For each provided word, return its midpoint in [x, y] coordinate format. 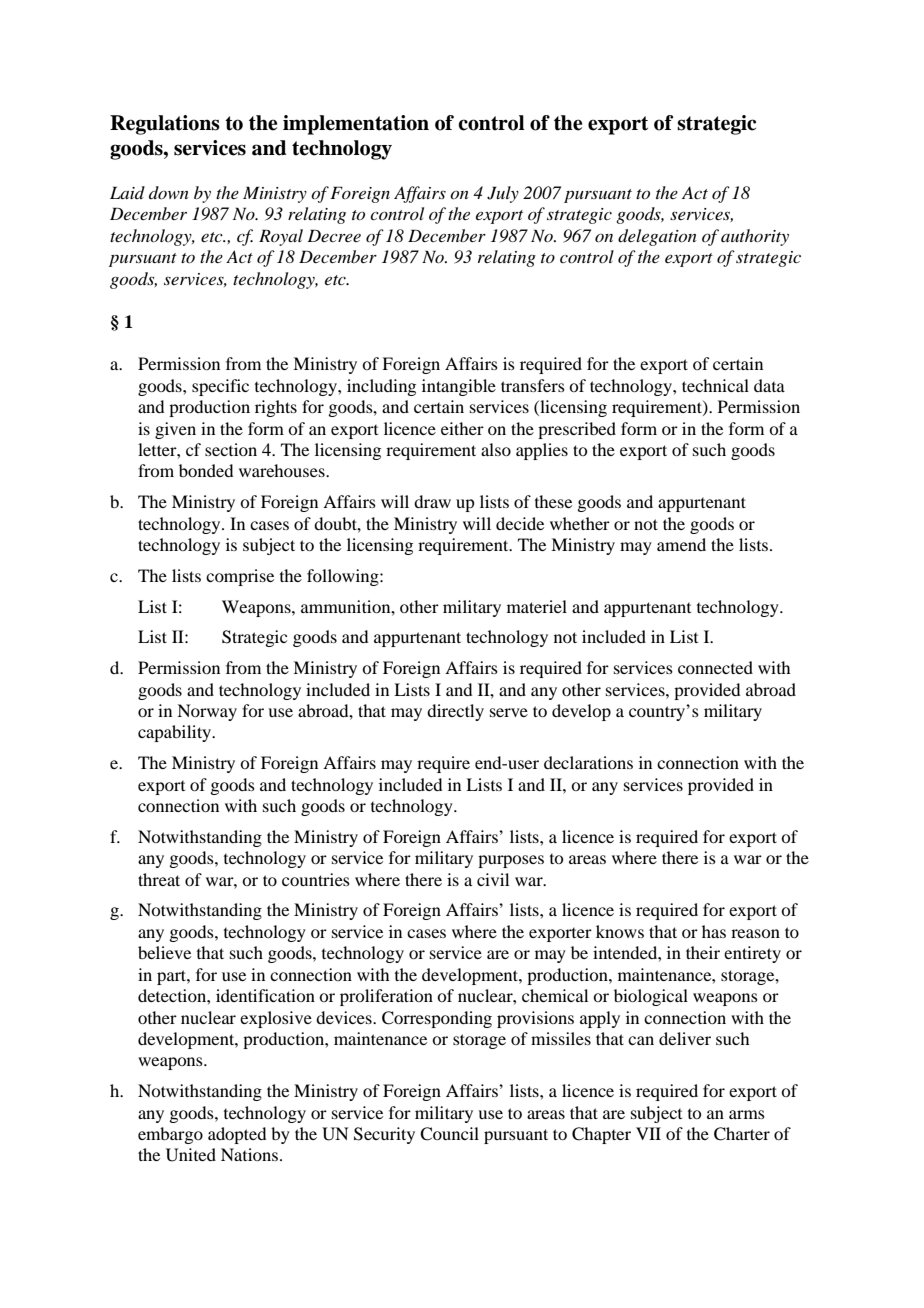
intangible [459, 387]
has [714, 931]
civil [493, 879]
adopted [237, 1135]
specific [220, 387]
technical [715, 385]
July [503, 194]
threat [159, 879]
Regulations [165, 125]
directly [455, 712]
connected [715, 667]
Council [449, 1134]
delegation [657, 237]
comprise [240, 577]
